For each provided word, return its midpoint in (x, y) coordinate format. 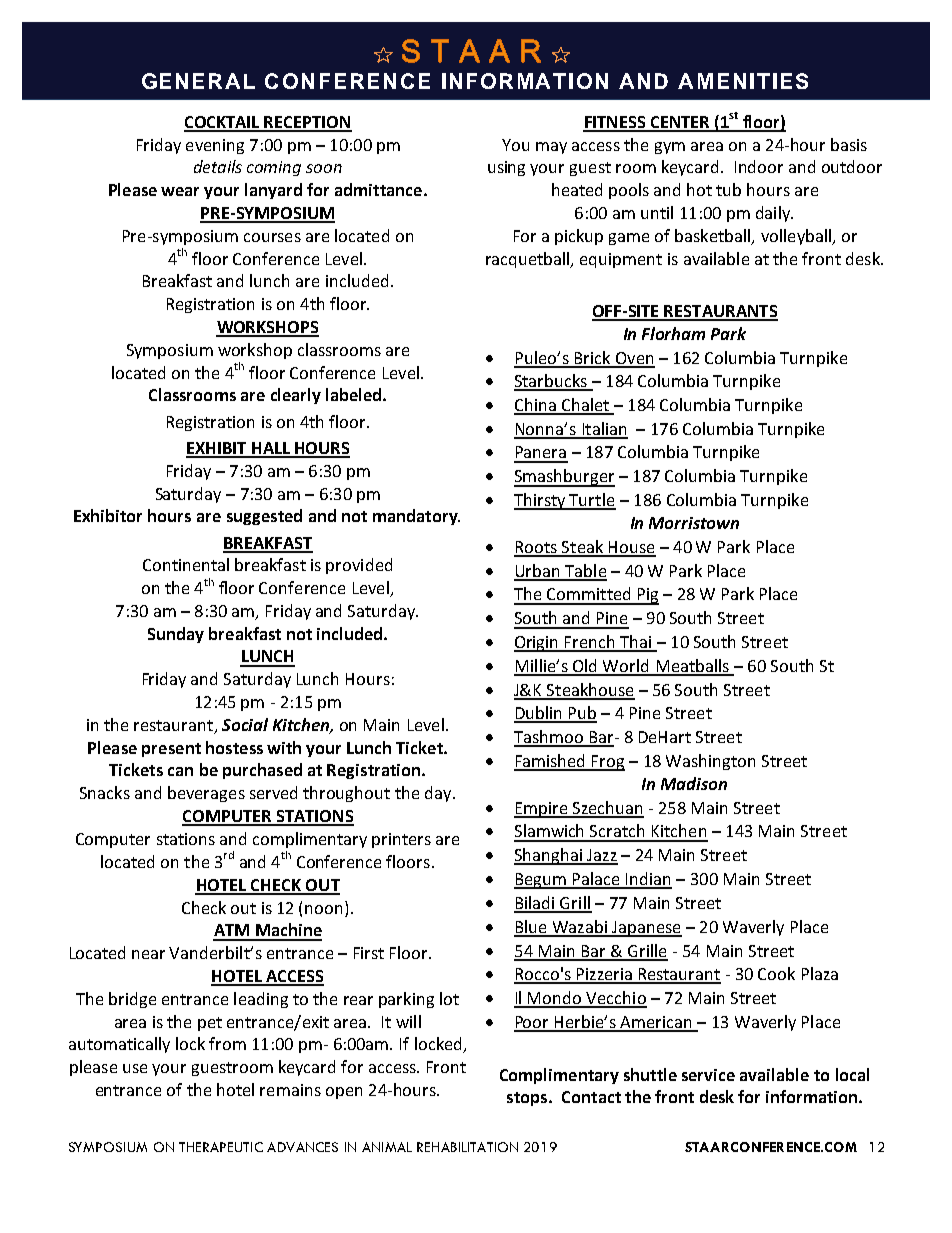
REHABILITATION (467, 1147)
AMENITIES (743, 81)
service (708, 1075)
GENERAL (198, 81)
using (506, 168)
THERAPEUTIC (221, 1147)
